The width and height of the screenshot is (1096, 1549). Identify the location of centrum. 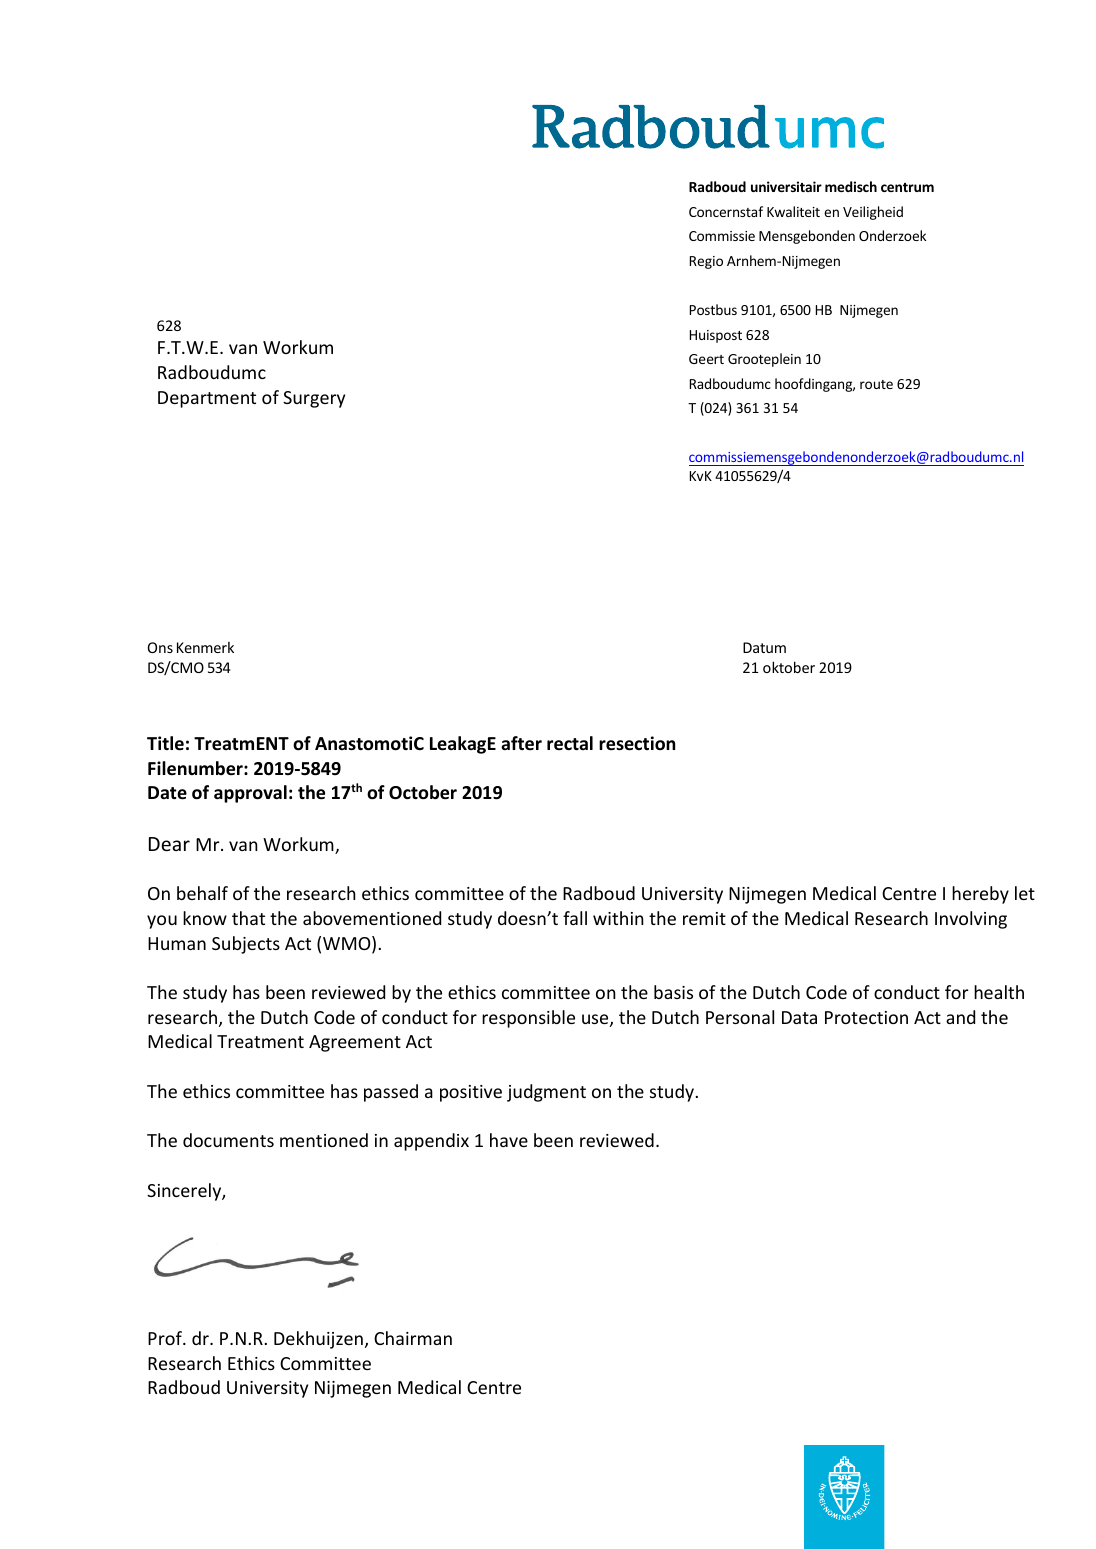
(907, 187).
